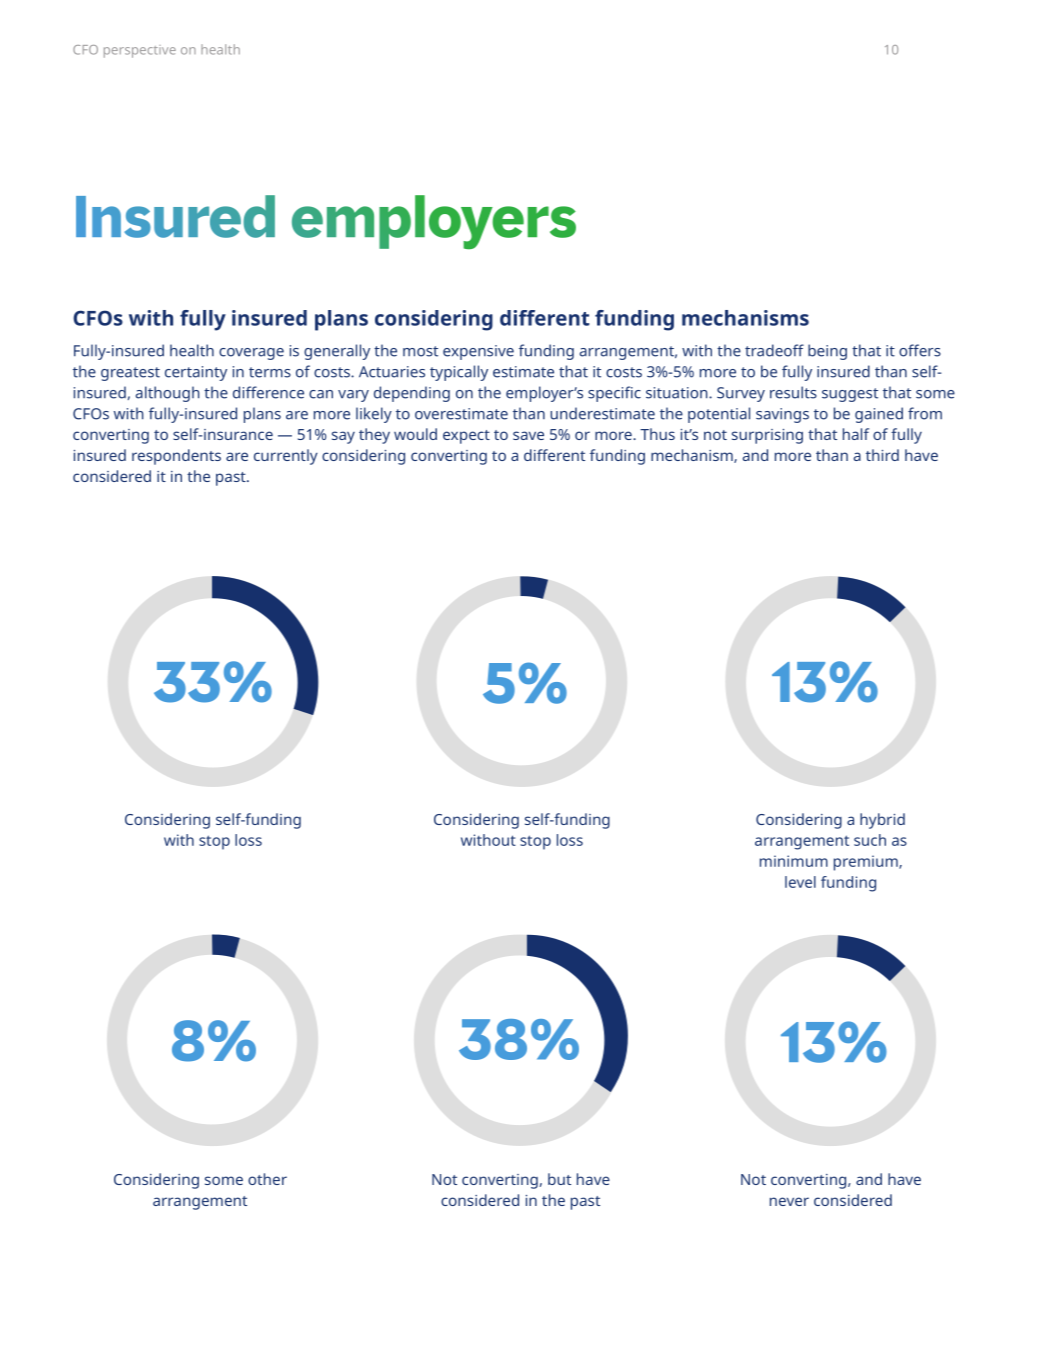 The width and height of the screenshot is (1044, 1351). Describe the element at coordinates (267, 1179) in the screenshot. I see `other` at that location.
